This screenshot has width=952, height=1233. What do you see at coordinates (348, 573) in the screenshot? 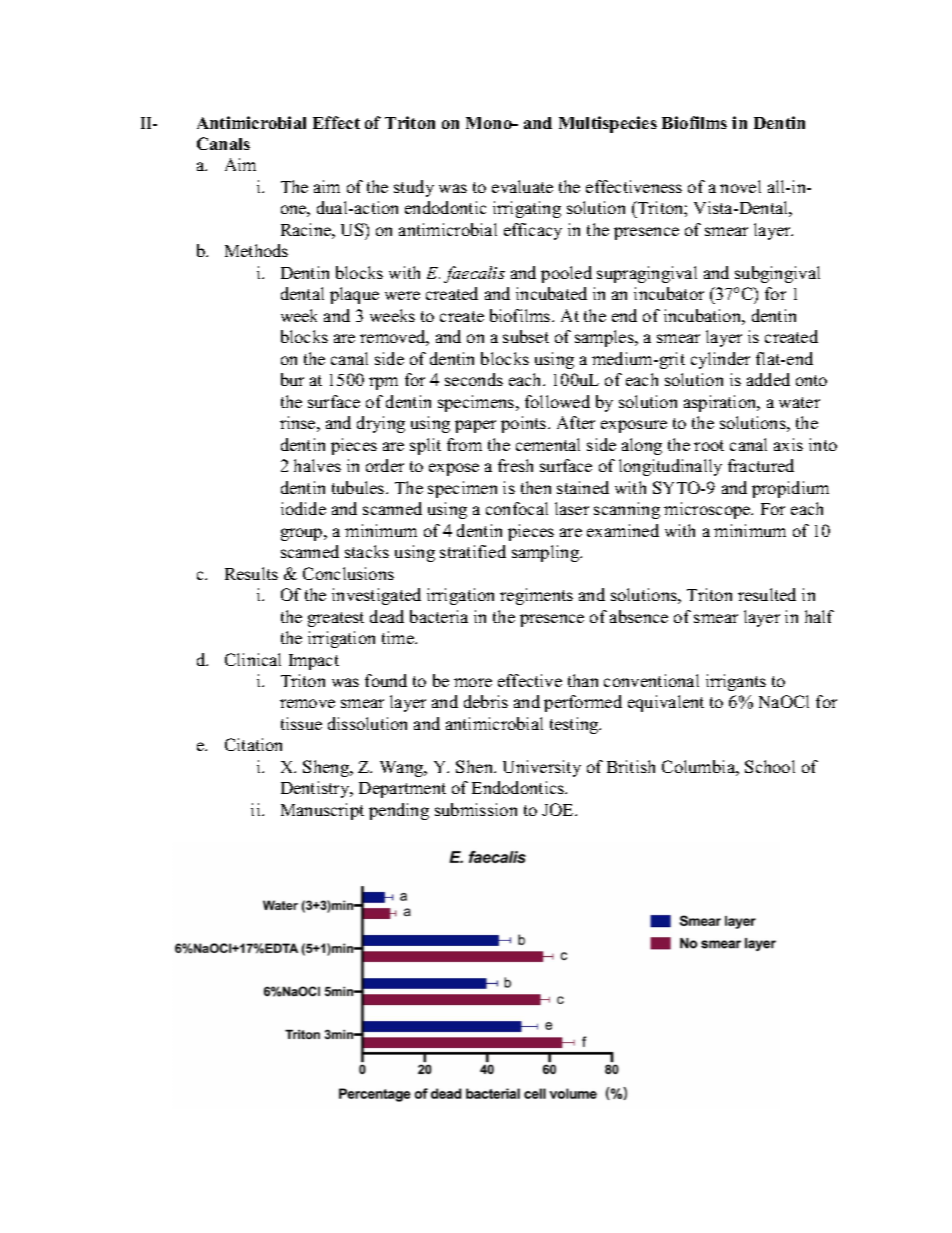
I see `Conclusions` at bounding box center [348, 573].
